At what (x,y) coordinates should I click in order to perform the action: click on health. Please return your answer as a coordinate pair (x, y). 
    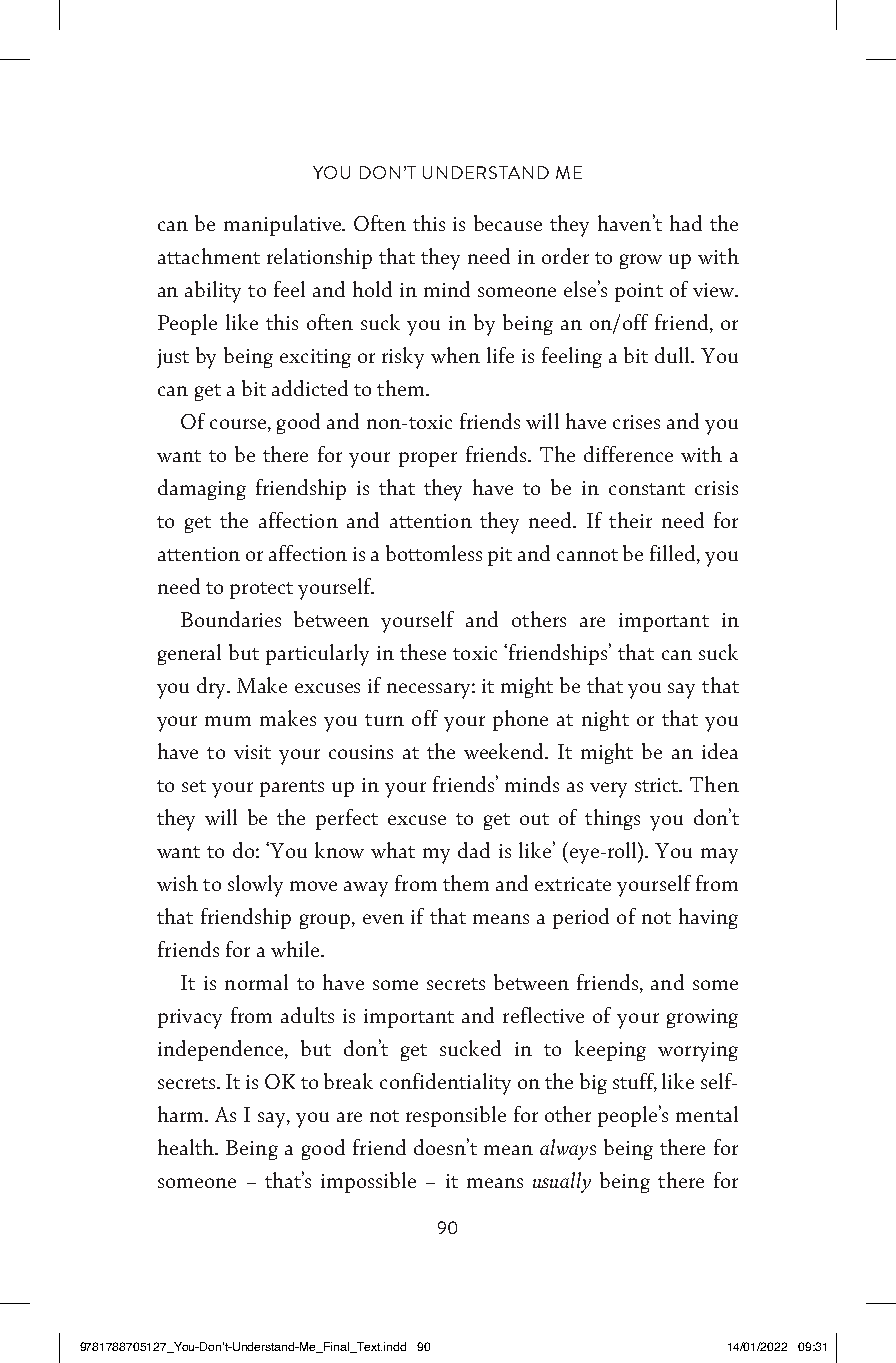
    Looking at the image, I should click on (187, 1147).
